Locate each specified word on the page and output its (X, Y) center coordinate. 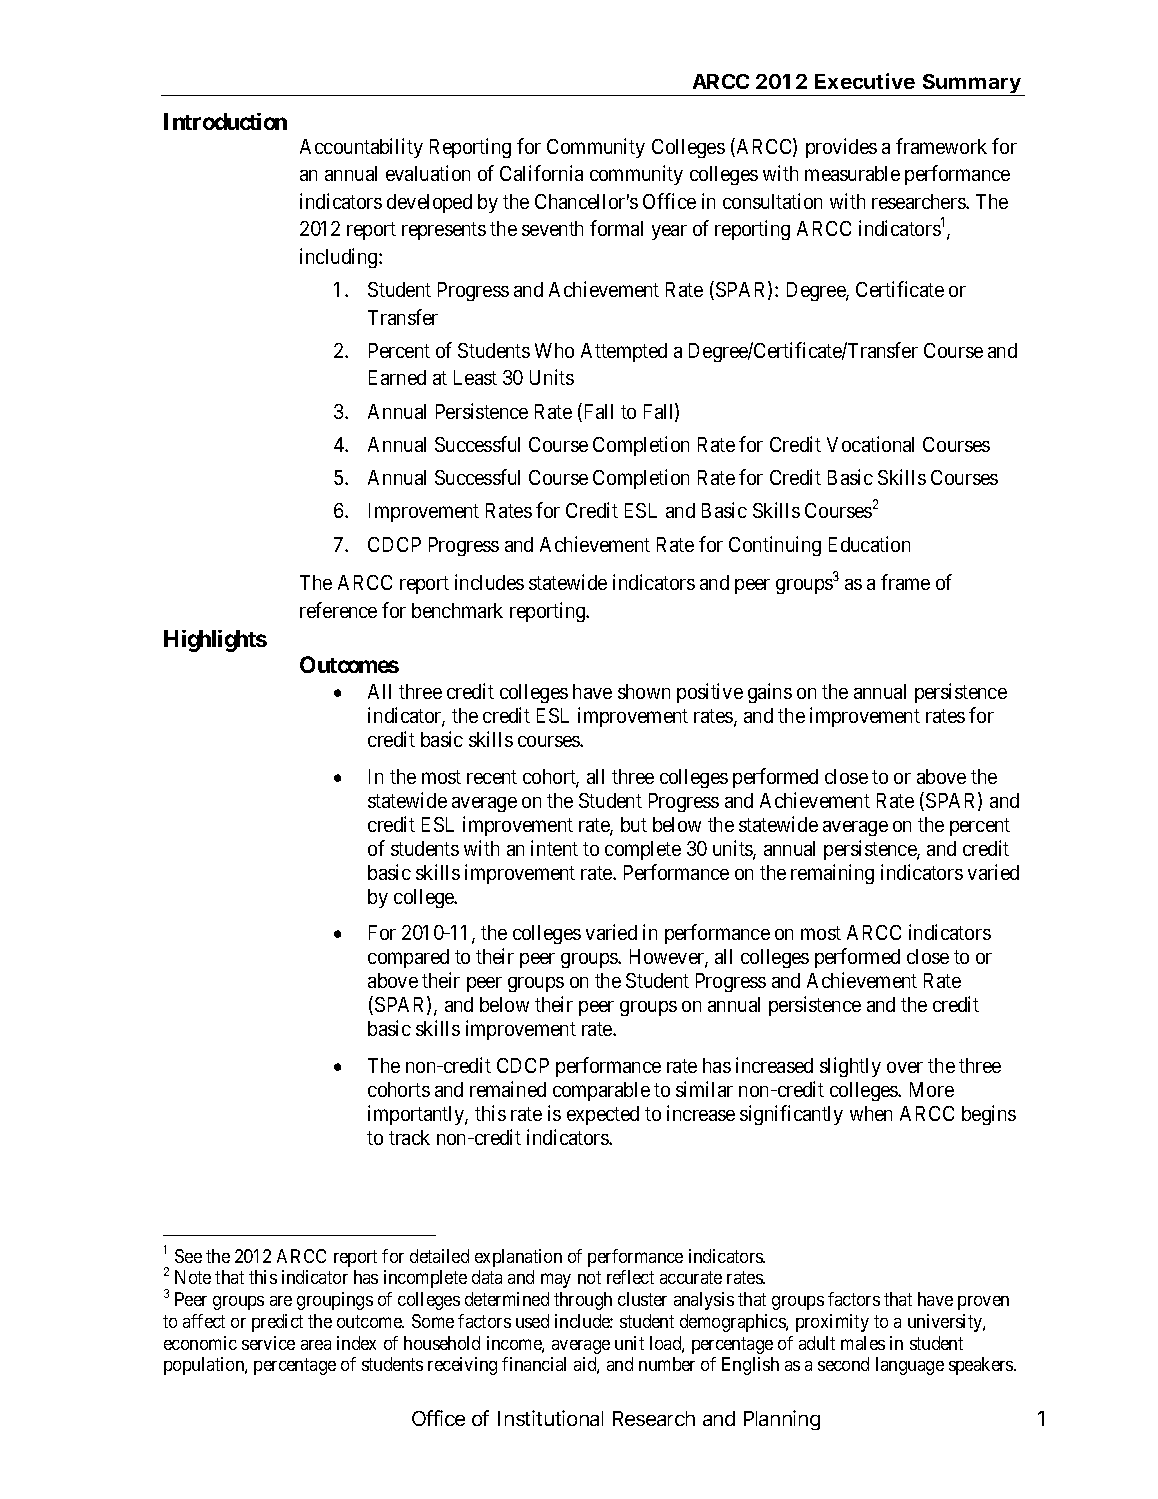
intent (554, 848)
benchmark (457, 610)
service (268, 1343)
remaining (832, 874)
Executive (865, 81)
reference (338, 610)
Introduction (225, 121)
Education (869, 544)
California (541, 173)
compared (408, 958)
